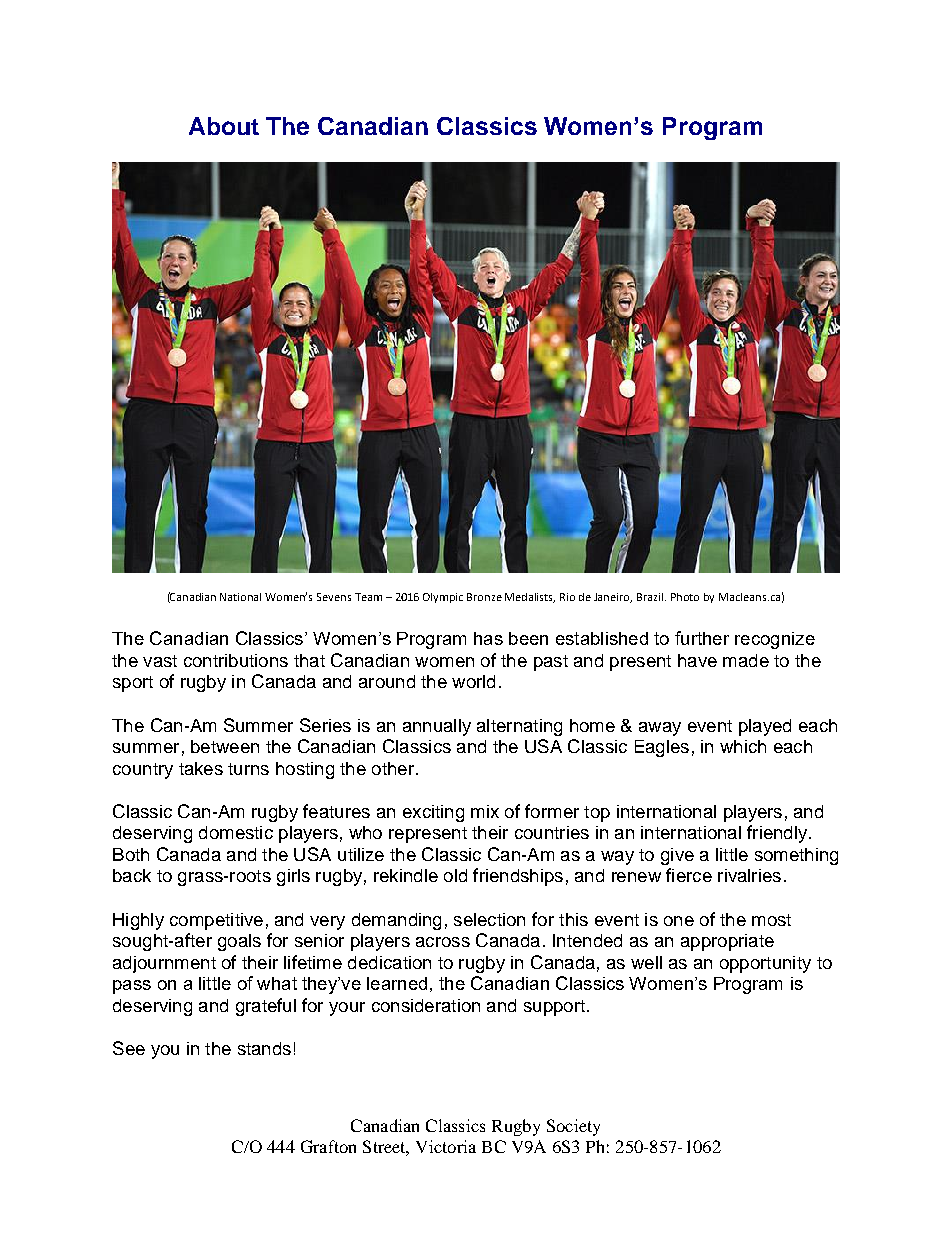  What do you see at coordinates (488, 638) in the document?
I see `has` at bounding box center [488, 638].
